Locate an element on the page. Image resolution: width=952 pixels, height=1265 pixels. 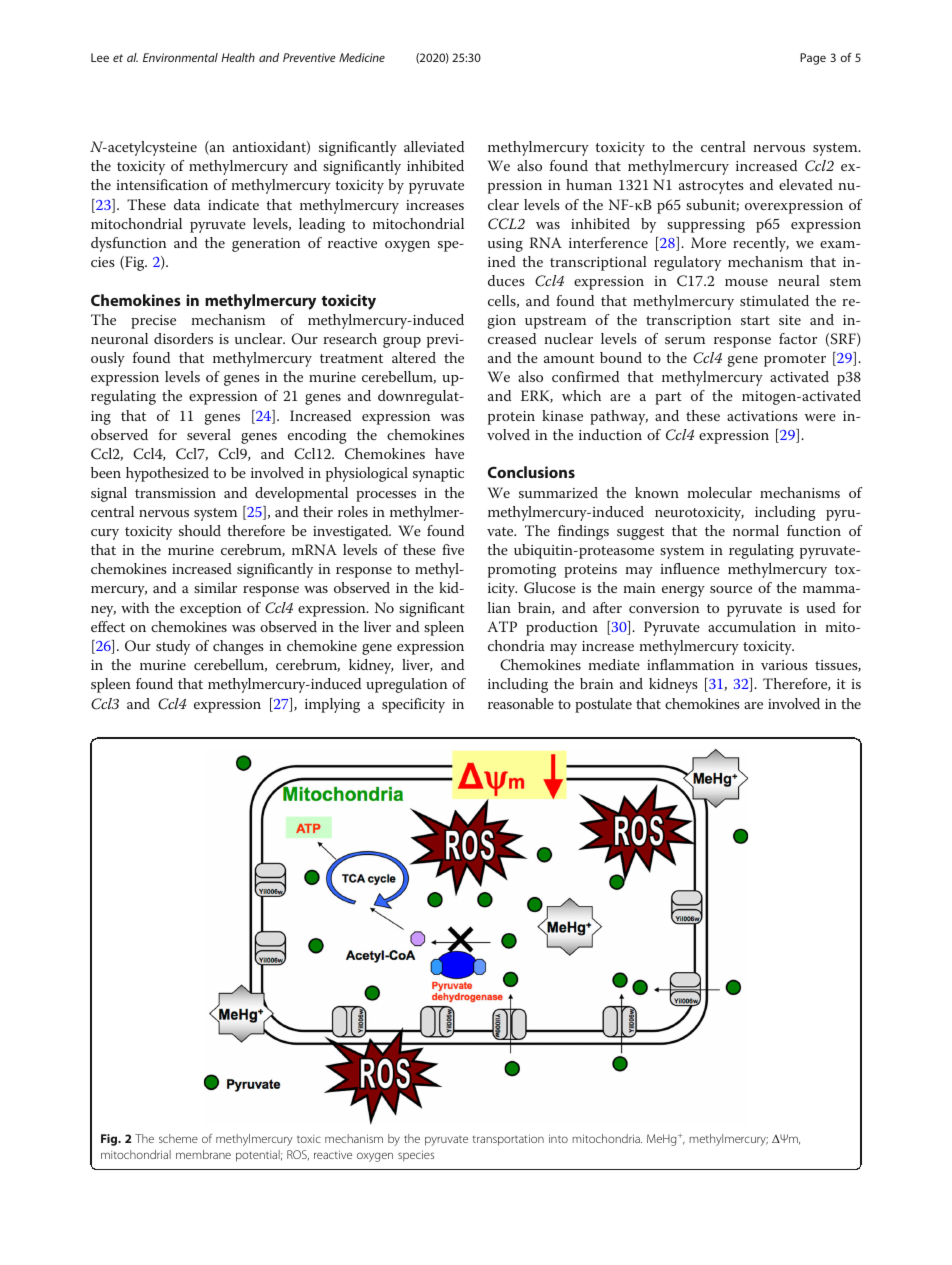
ATP is located at coordinates (502, 626).
